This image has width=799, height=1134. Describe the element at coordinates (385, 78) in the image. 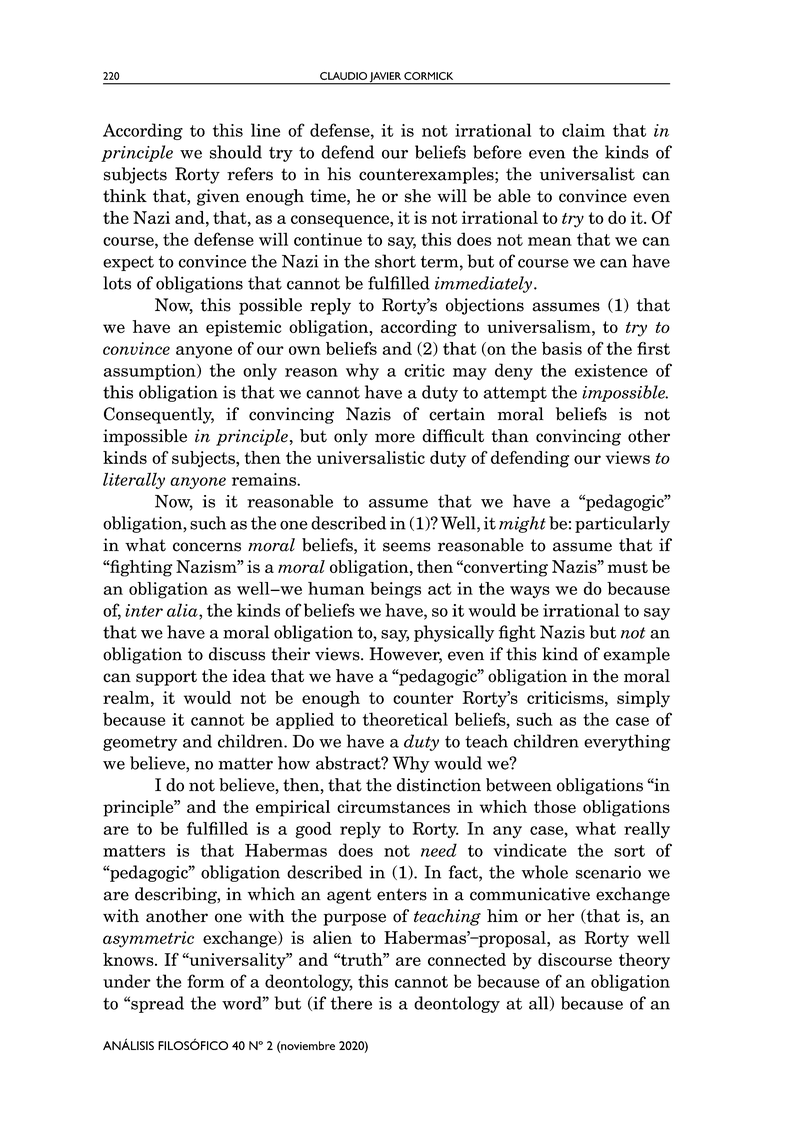

I see `JAVIER` at that location.
